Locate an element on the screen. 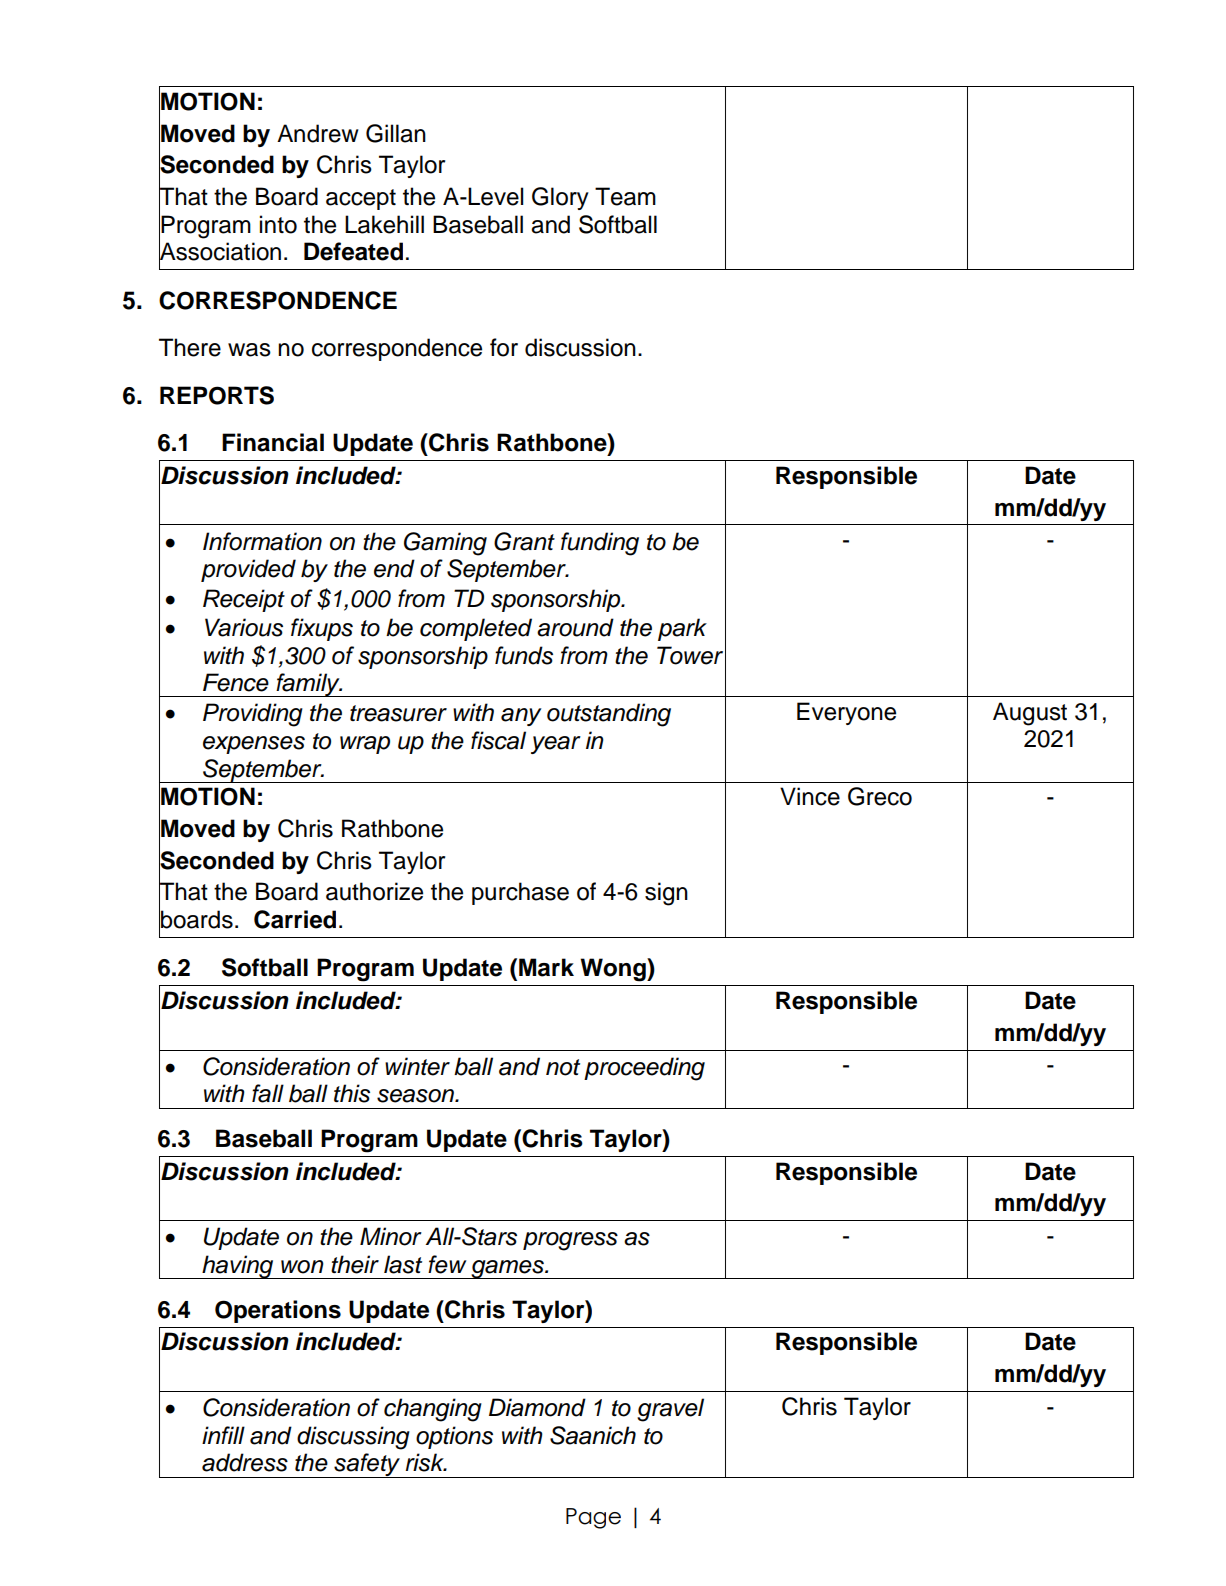  fall is located at coordinates (268, 1093).
